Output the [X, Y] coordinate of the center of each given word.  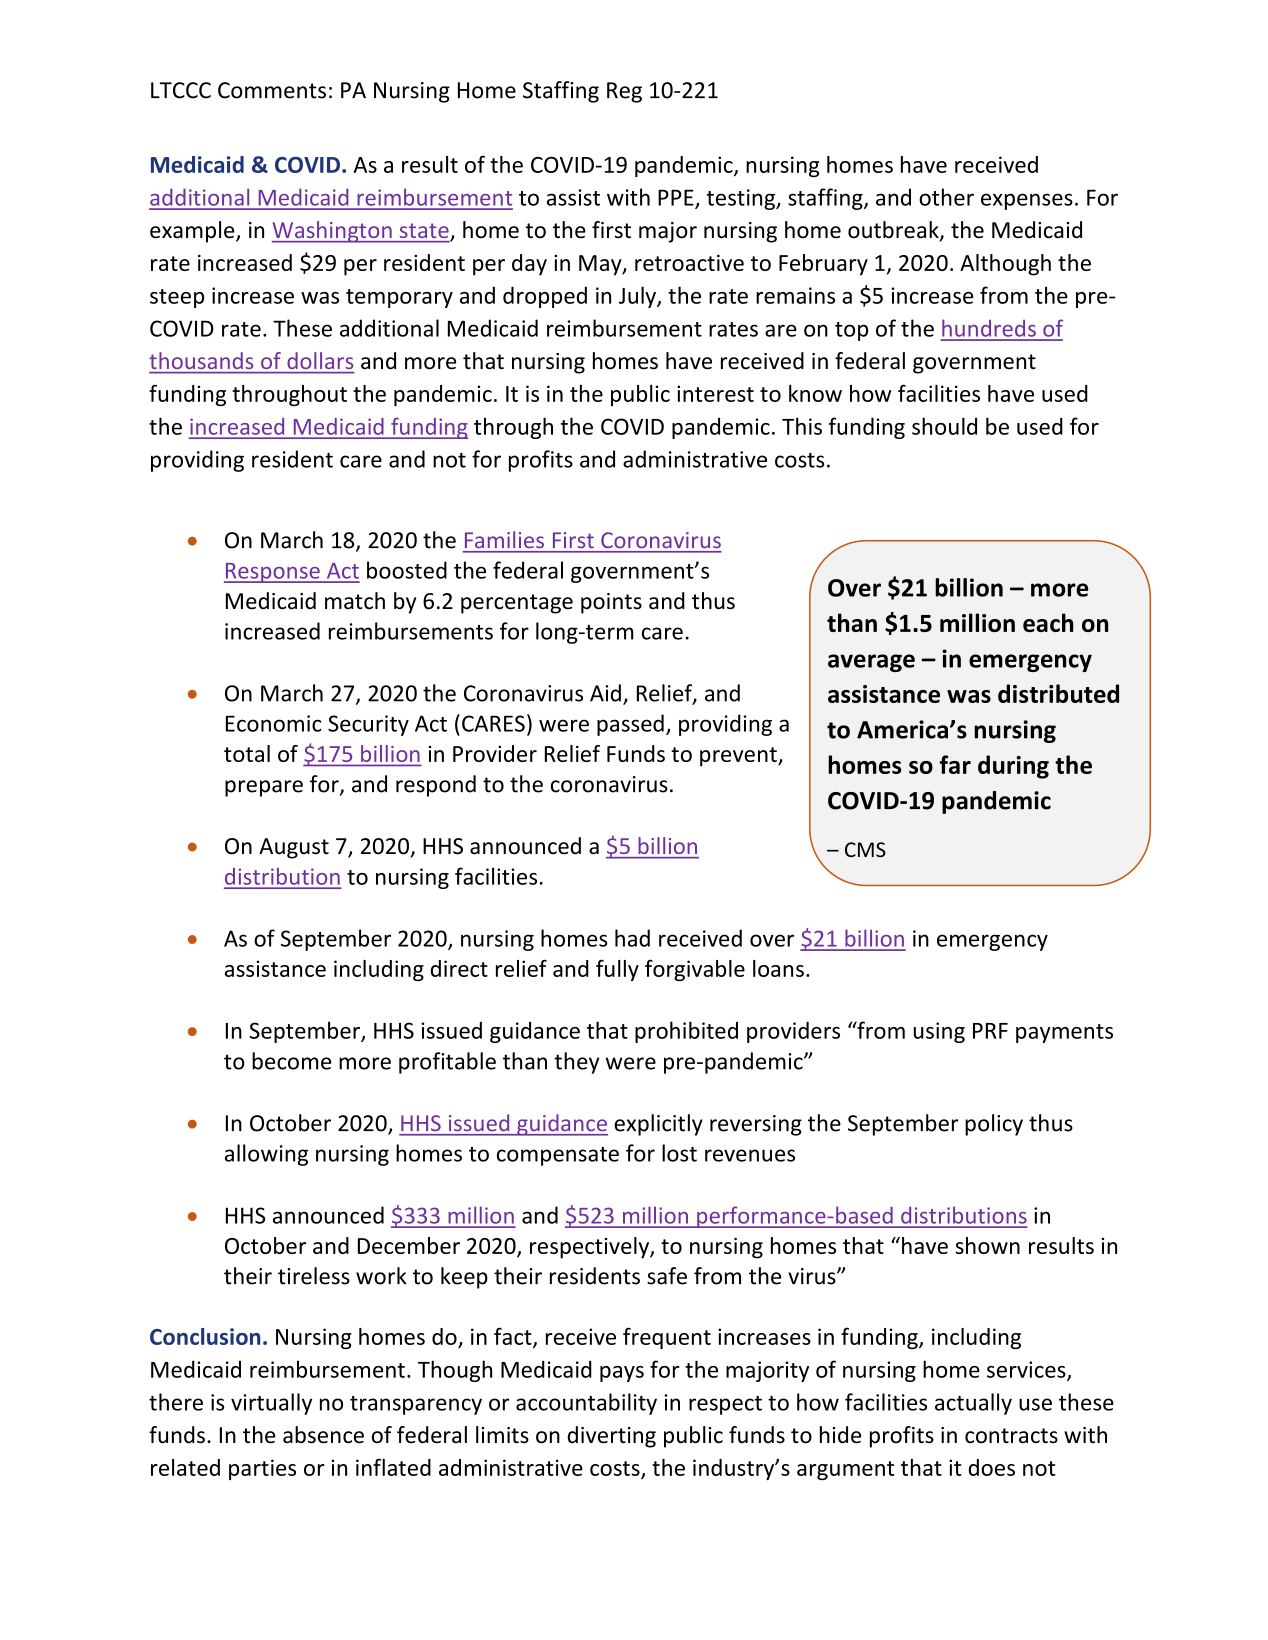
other [946, 197]
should [944, 426]
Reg [624, 92]
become [291, 1061]
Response [273, 573]
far [955, 764]
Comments [272, 90]
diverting [611, 1437]
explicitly [658, 1125]
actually [973, 1404]
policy [994, 1125]
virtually [271, 1404]
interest [715, 393]
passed [630, 725]
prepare [264, 788]
